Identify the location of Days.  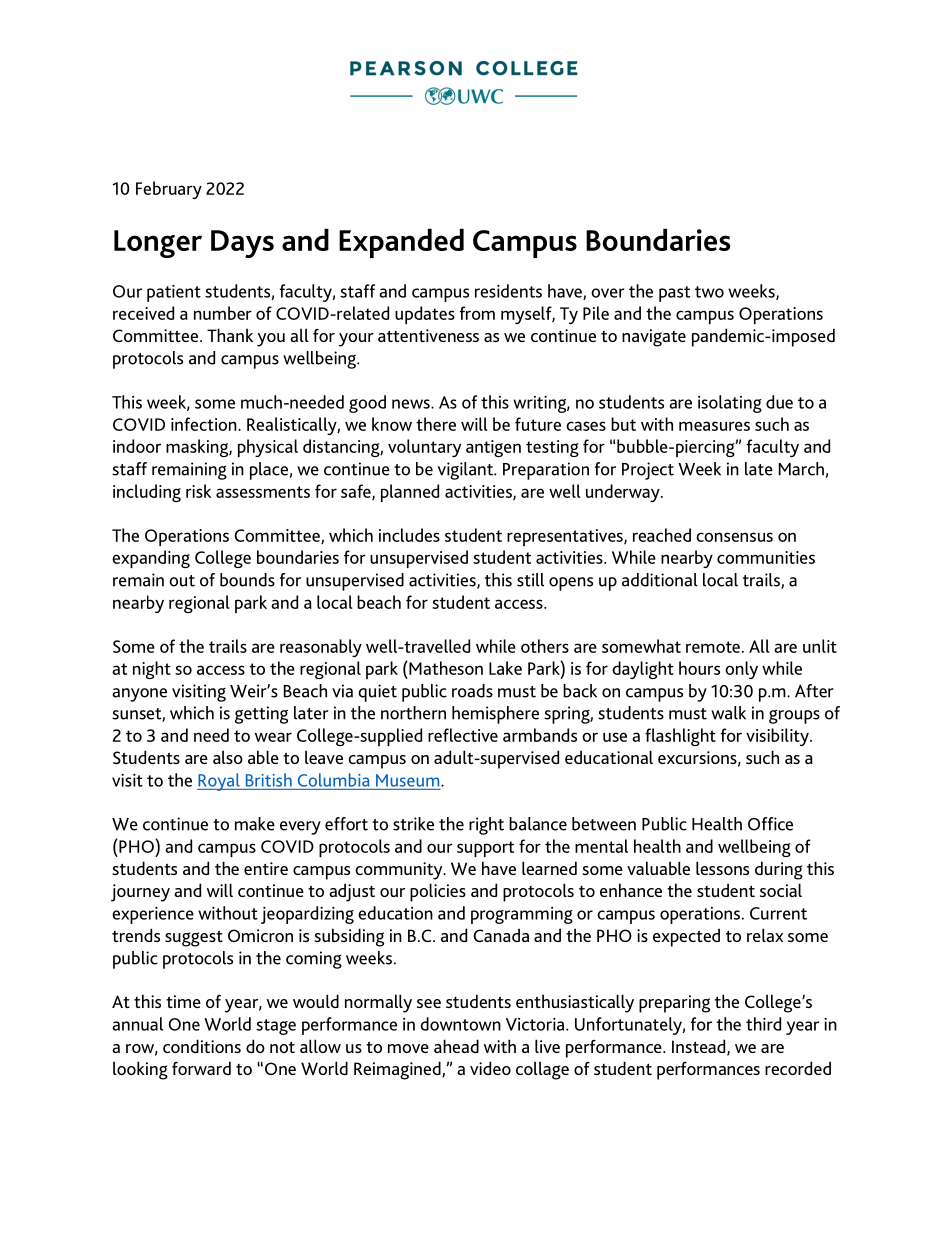
(242, 244).
